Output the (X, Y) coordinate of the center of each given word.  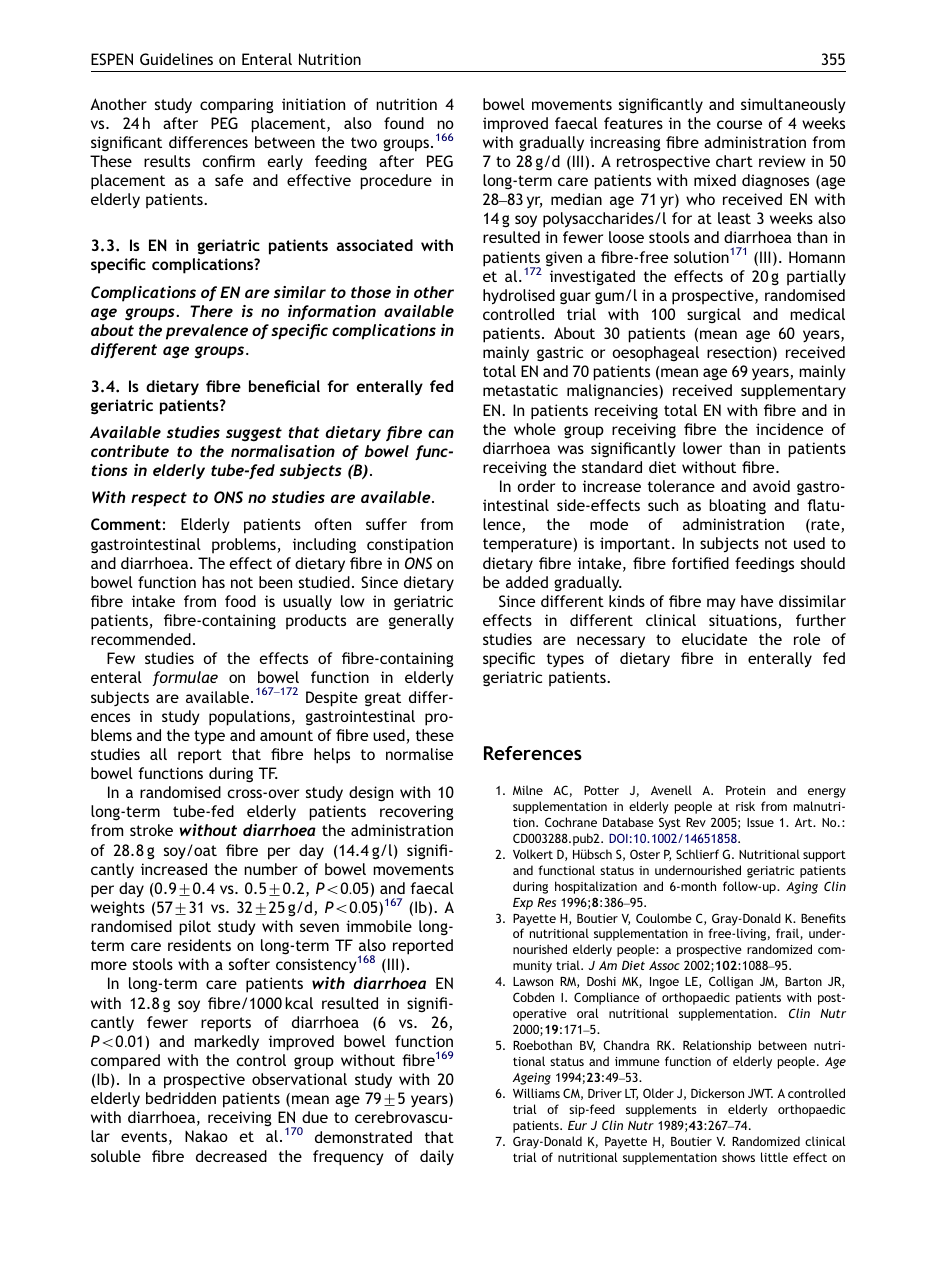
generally (421, 622)
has (213, 582)
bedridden (181, 1098)
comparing (237, 106)
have (757, 601)
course (739, 124)
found (404, 123)
